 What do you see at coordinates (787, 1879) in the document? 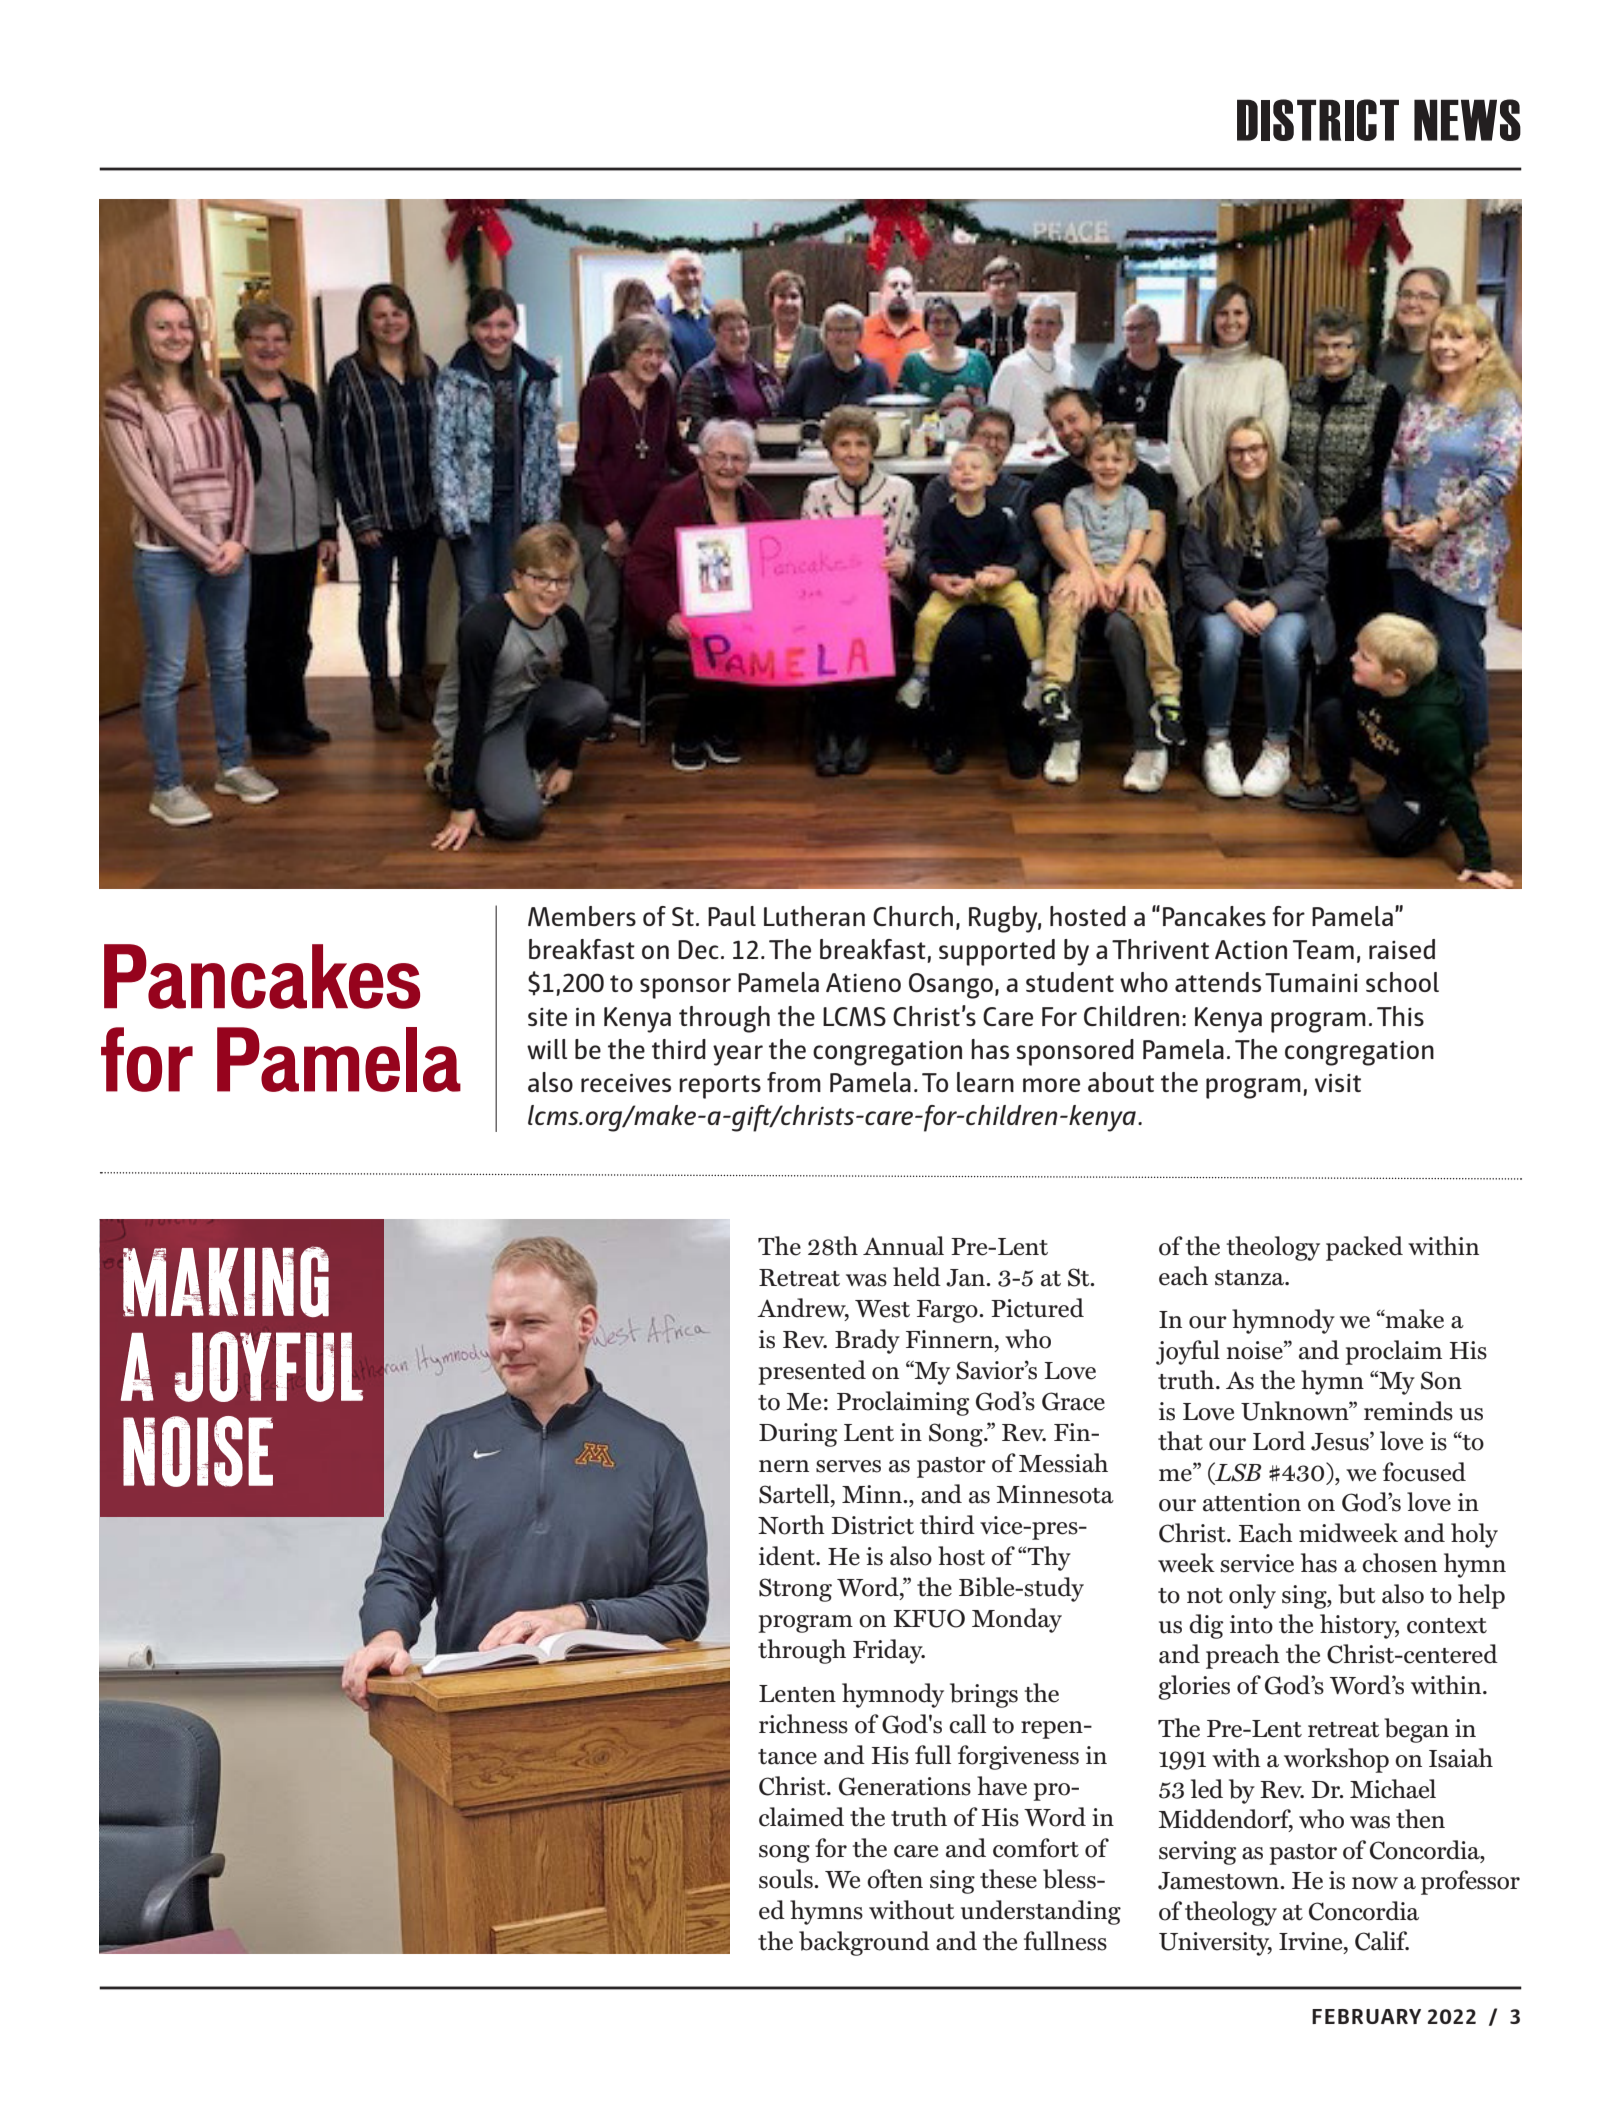
I see `souls` at bounding box center [787, 1879].
